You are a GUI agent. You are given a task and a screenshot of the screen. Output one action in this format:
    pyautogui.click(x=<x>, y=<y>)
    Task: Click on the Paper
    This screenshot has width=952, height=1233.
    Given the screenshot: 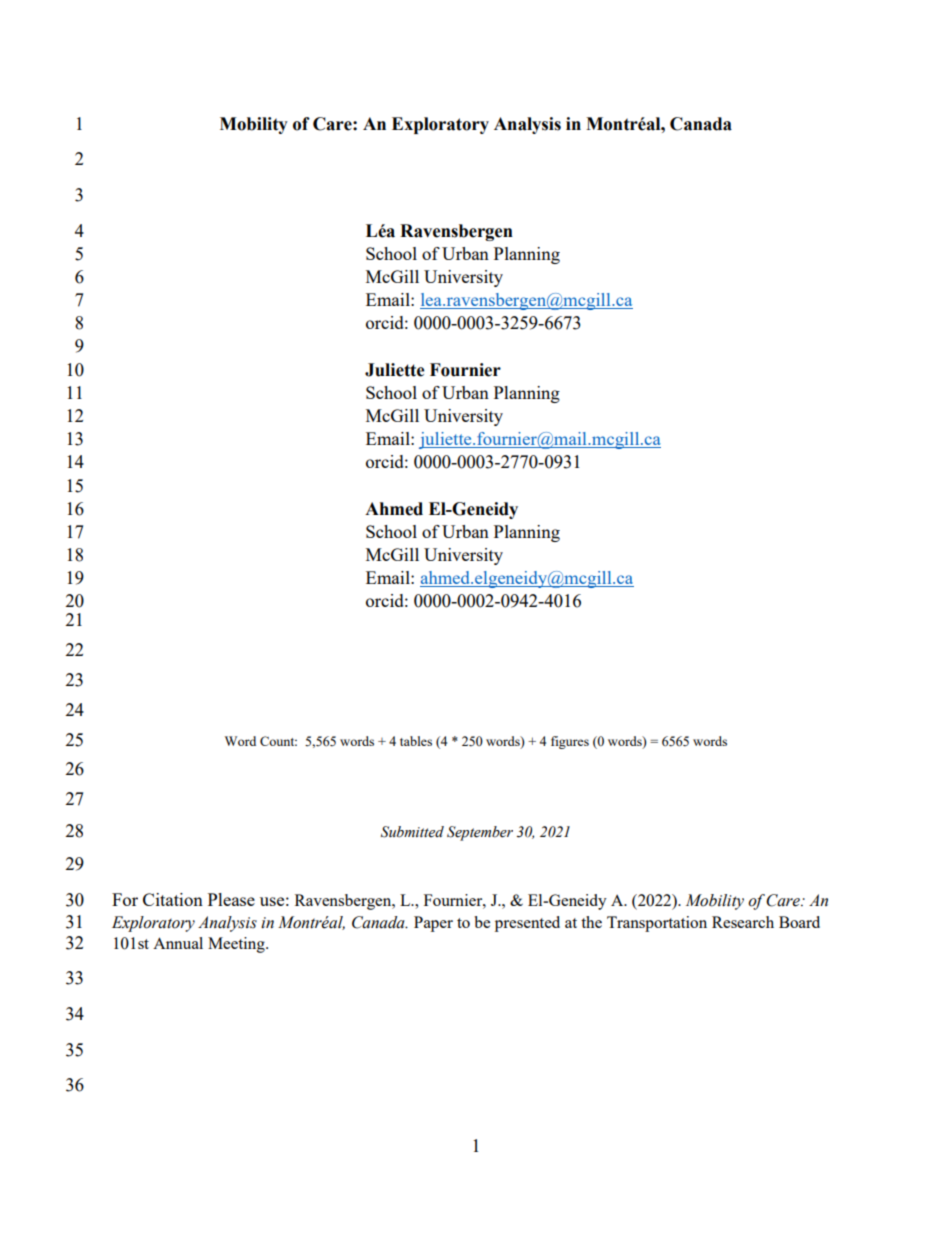 What is the action you would take?
    pyautogui.click(x=433, y=924)
